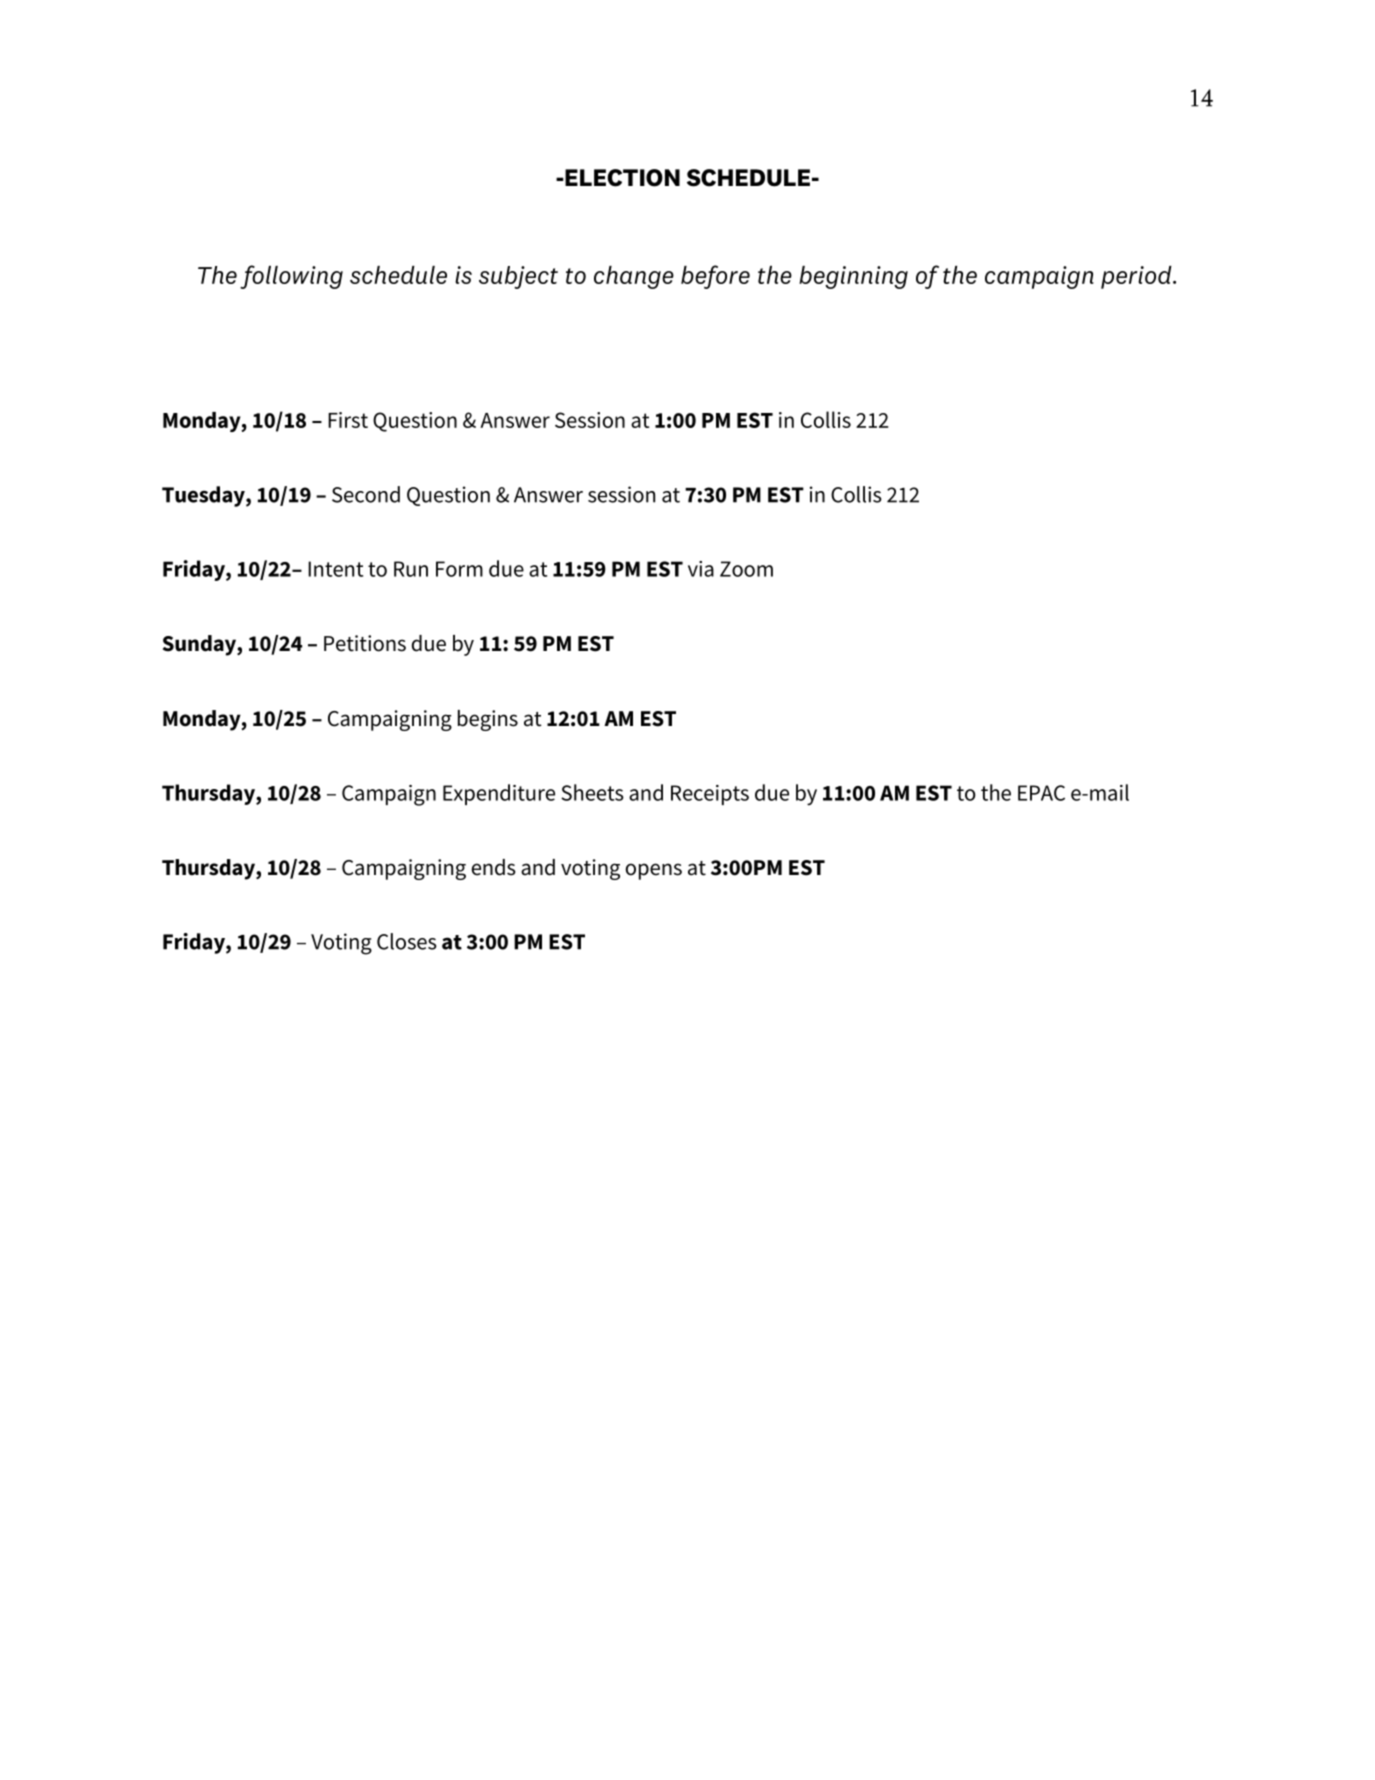 The image size is (1375, 1780). I want to click on ELECTION, so click(621, 178).
